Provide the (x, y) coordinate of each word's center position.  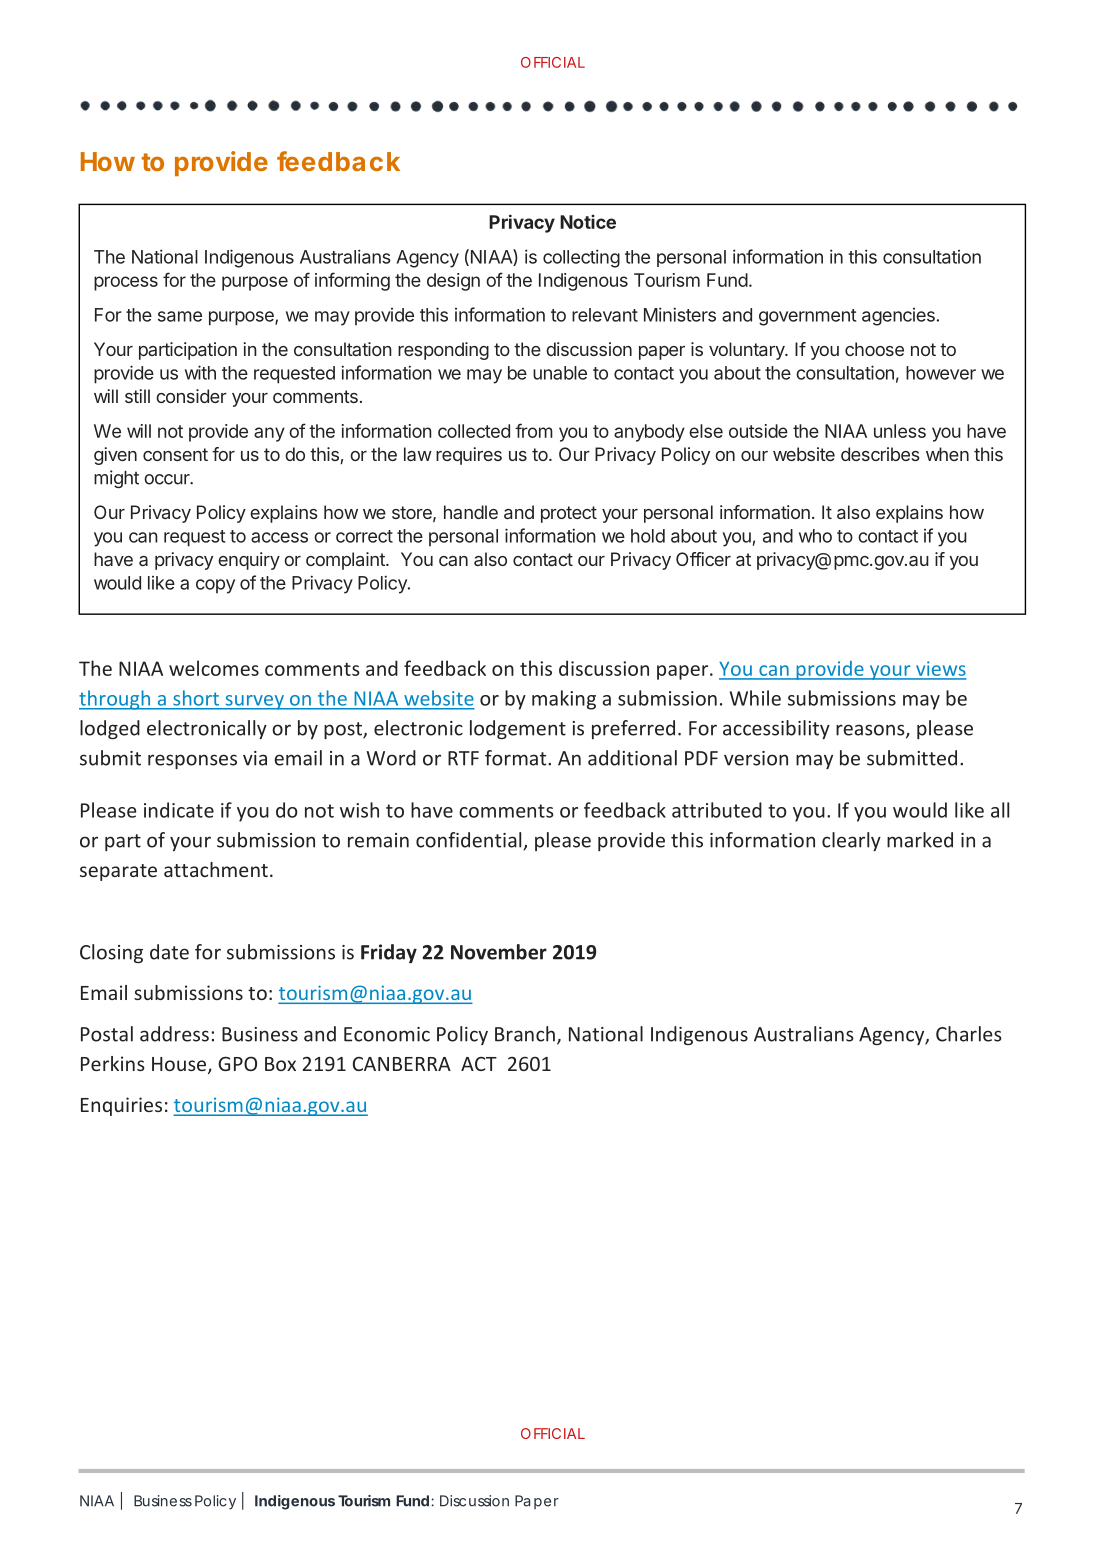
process (126, 283)
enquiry (249, 561)
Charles (969, 1034)
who (815, 536)
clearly (851, 841)
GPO (237, 1063)
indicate (179, 810)
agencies (898, 317)
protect (569, 514)
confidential (470, 841)
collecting (581, 258)
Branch (525, 1034)
